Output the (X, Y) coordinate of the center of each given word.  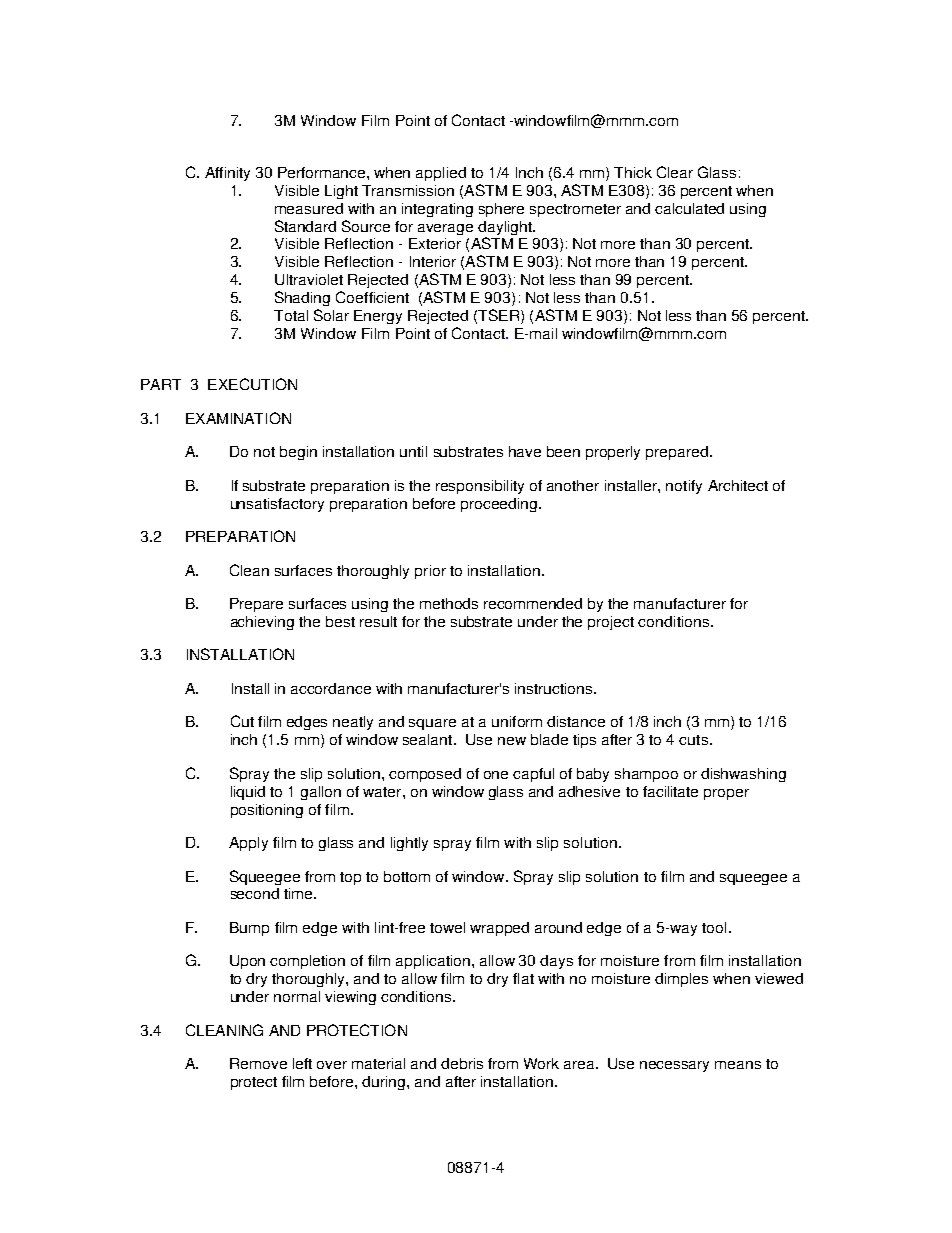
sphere (501, 210)
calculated (689, 208)
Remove (258, 1063)
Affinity (227, 174)
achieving (262, 623)
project (611, 623)
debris (462, 1063)
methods (449, 603)
